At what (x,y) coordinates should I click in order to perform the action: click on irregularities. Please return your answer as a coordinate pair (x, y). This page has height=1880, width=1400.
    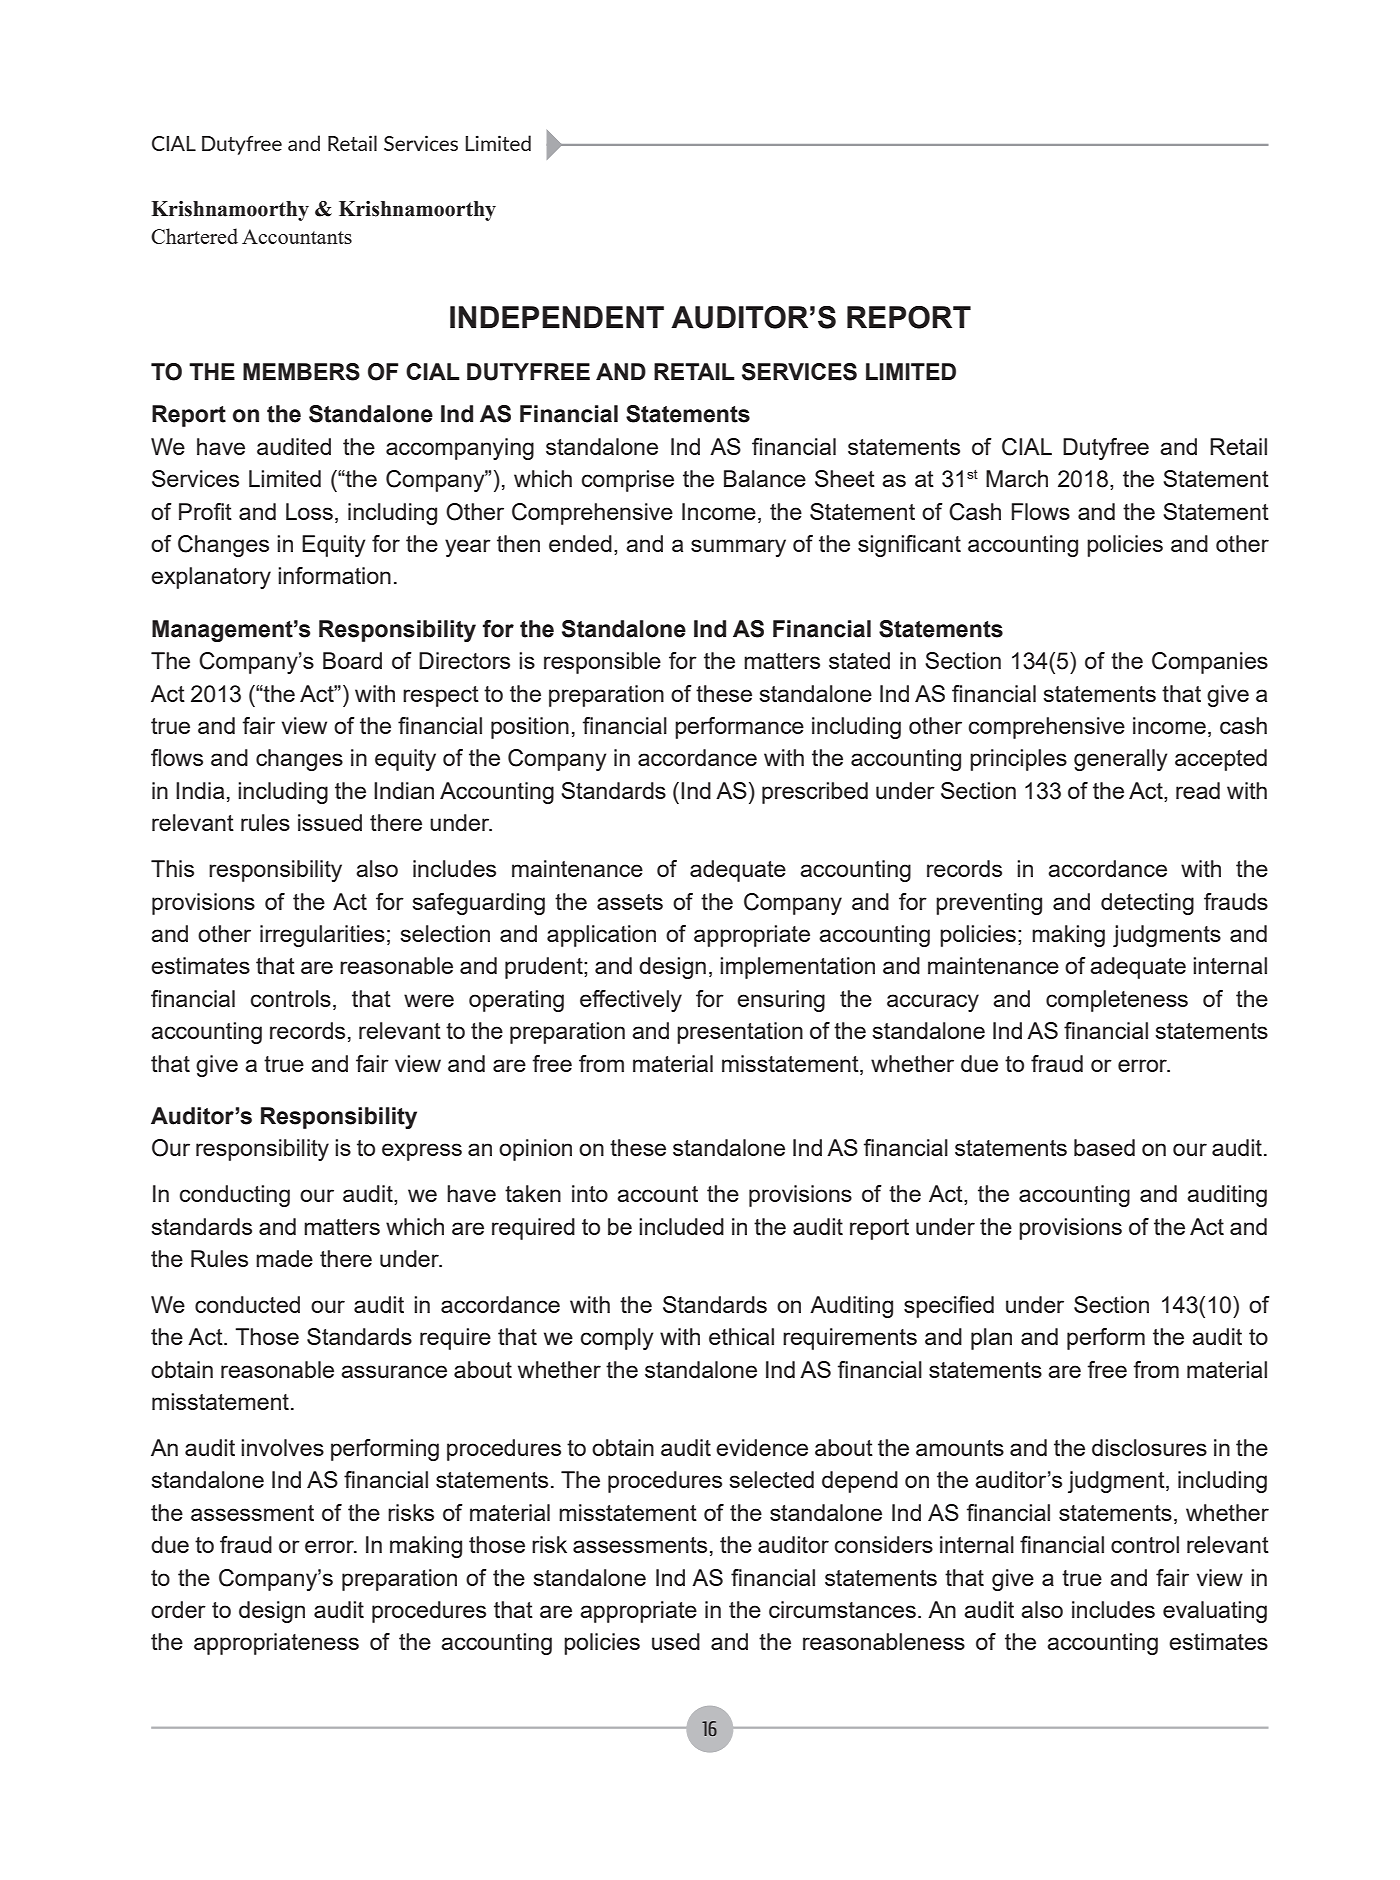
    Looking at the image, I should click on (322, 936).
